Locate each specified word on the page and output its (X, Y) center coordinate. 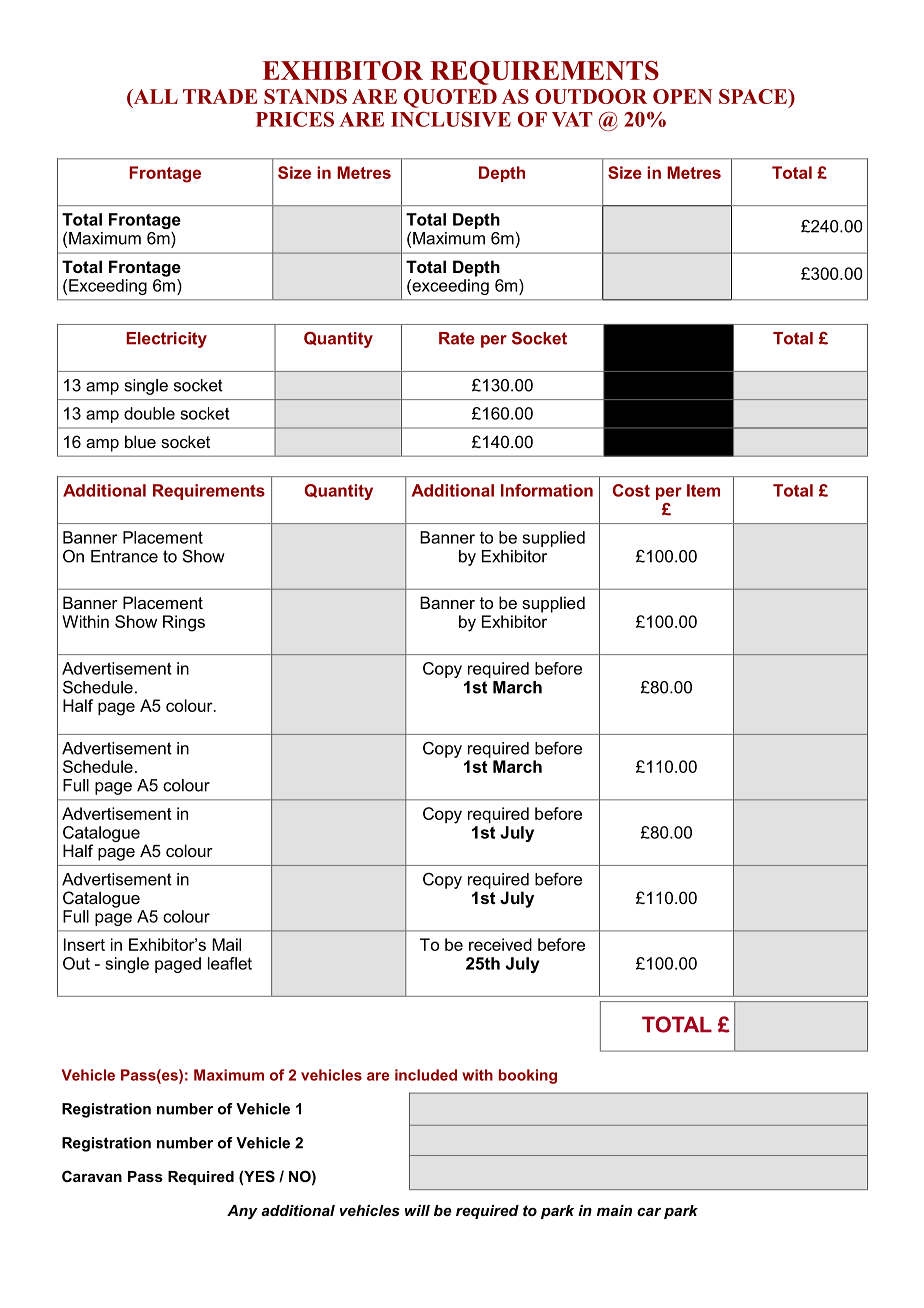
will (417, 1210)
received (500, 944)
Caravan (92, 1176)
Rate (457, 338)
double (149, 413)
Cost (631, 490)
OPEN (682, 96)
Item (703, 490)
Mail (226, 944)
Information (547, 490)
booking (527, 1076)
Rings (184, 623)
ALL (154, 97)
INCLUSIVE (451, 119)
